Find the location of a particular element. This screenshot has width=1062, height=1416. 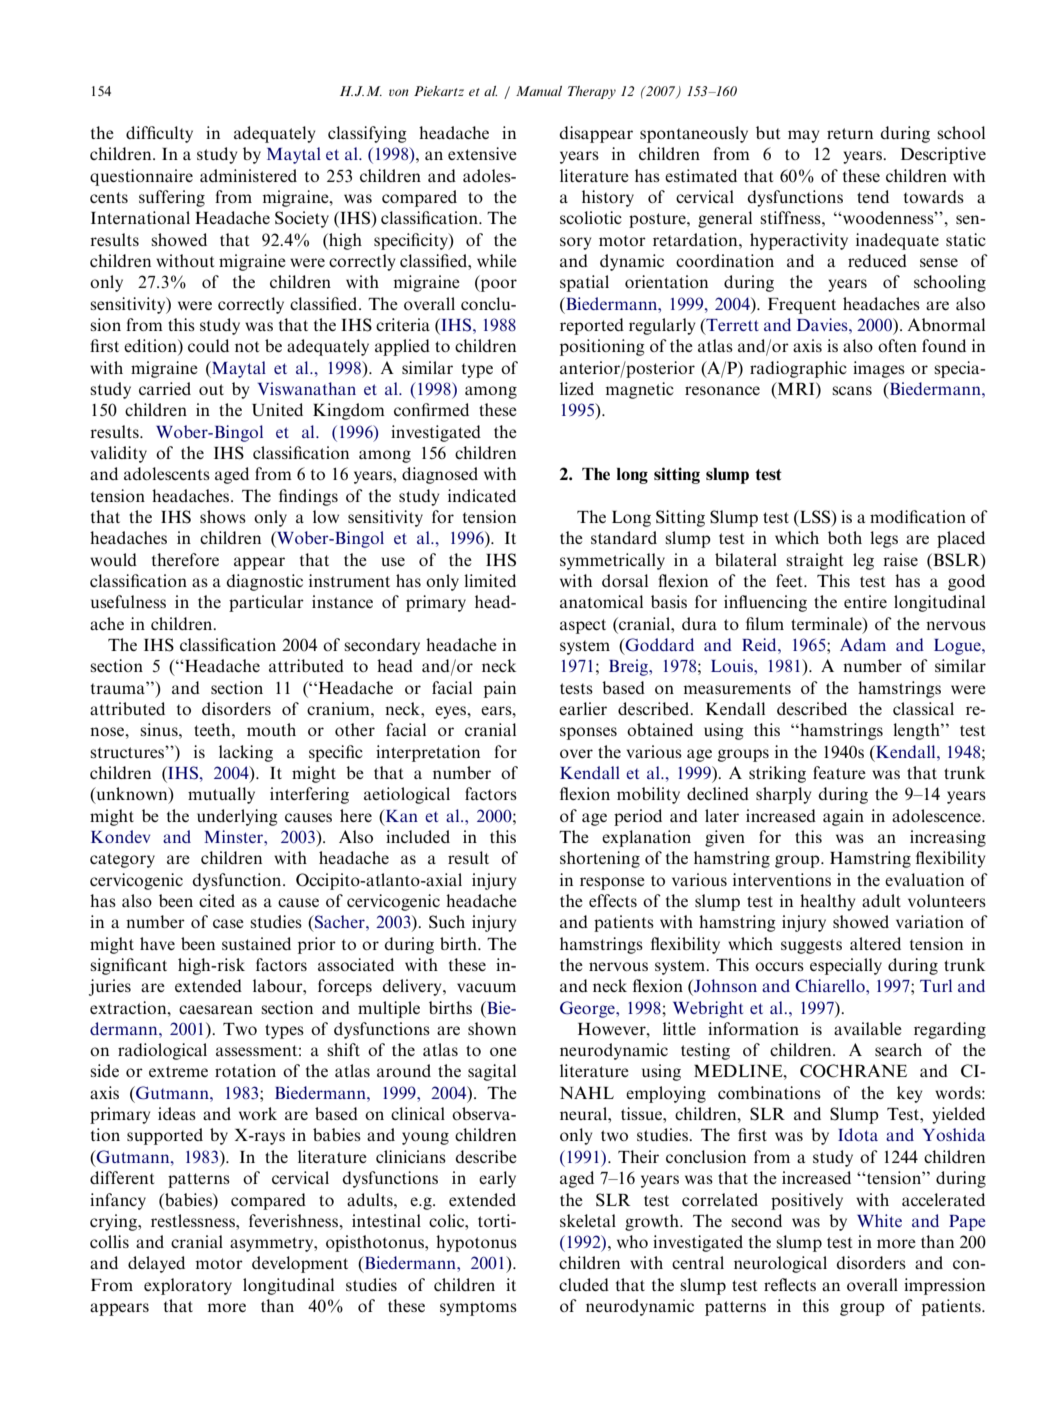

symptoms is located at coordinates (478, 1308).
